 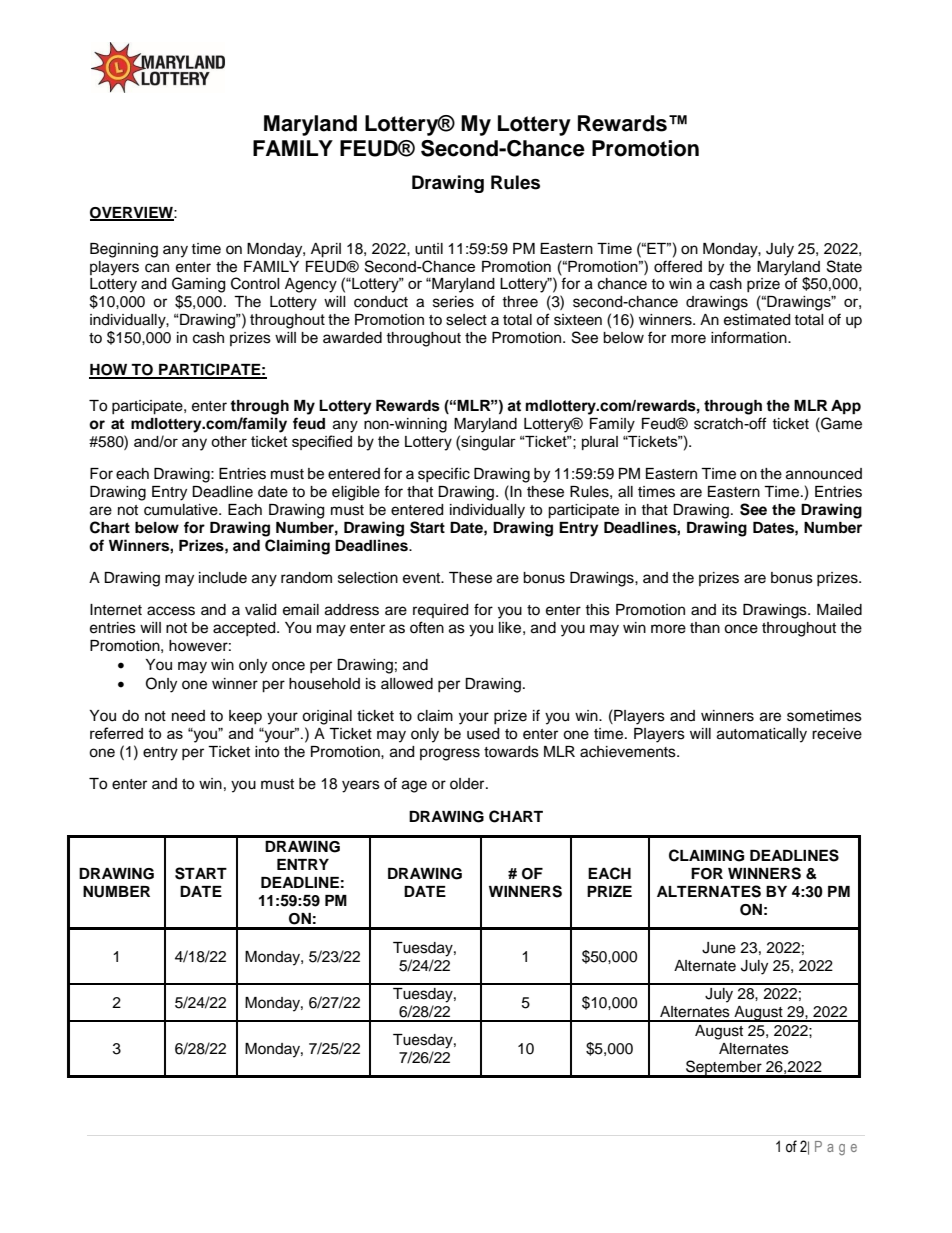 I want to click on Gaming, so click(x=198, y=285).
